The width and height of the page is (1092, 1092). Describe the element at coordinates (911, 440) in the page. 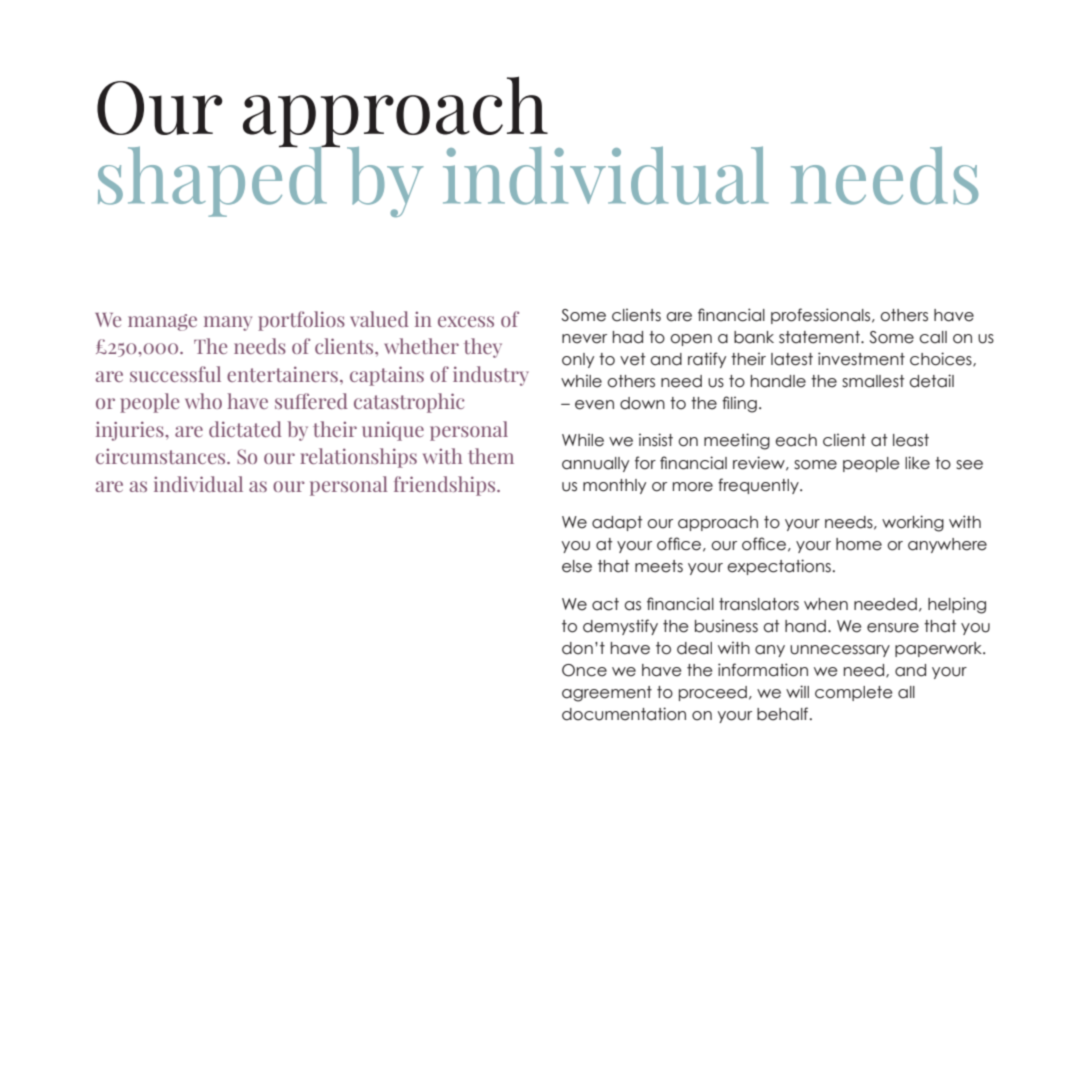

I see `least` at that location.
